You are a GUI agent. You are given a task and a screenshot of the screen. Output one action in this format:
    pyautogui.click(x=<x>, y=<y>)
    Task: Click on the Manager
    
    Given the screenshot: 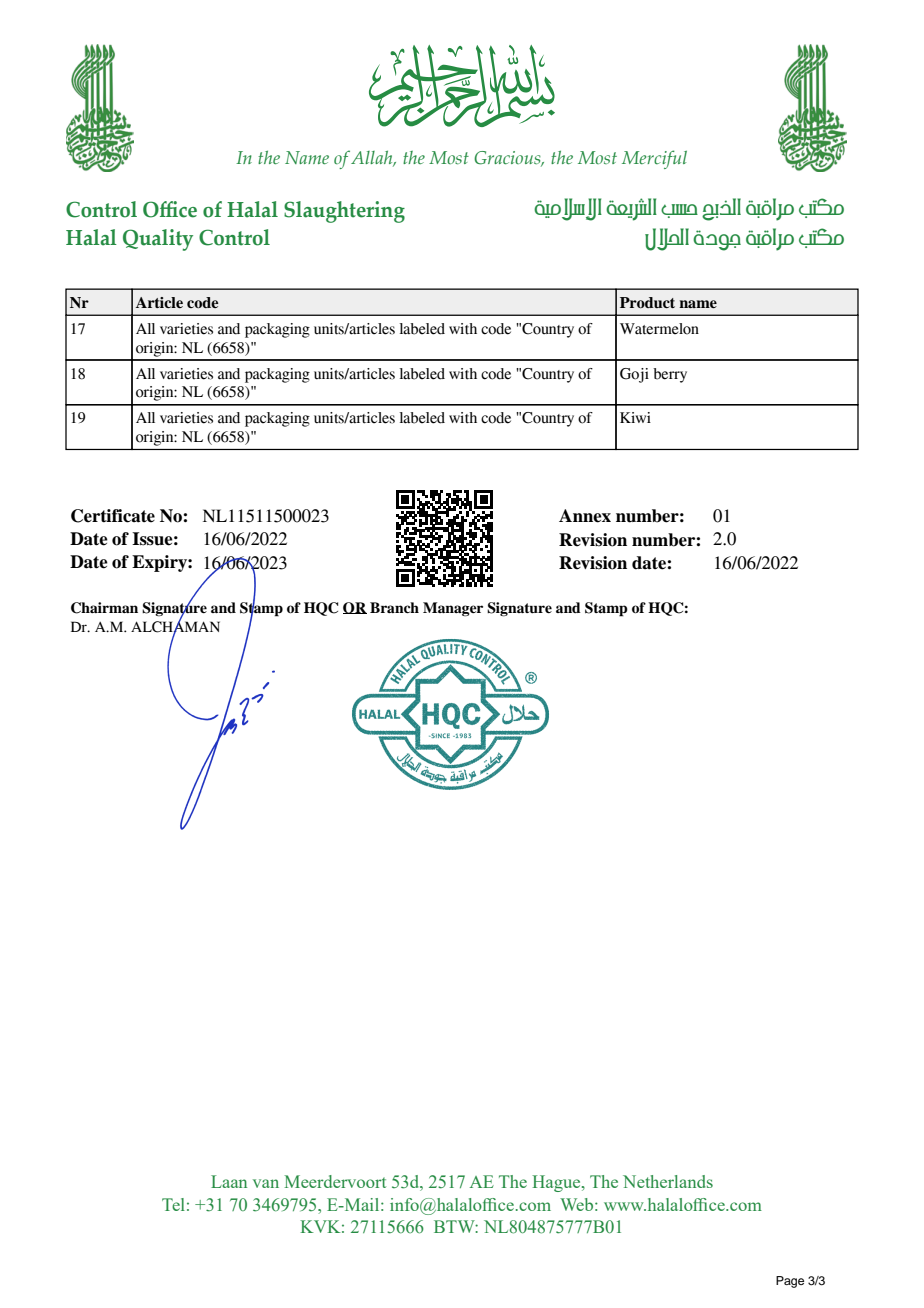 What is the action you would take?
    pyautogui.click(x=453, y=609)
